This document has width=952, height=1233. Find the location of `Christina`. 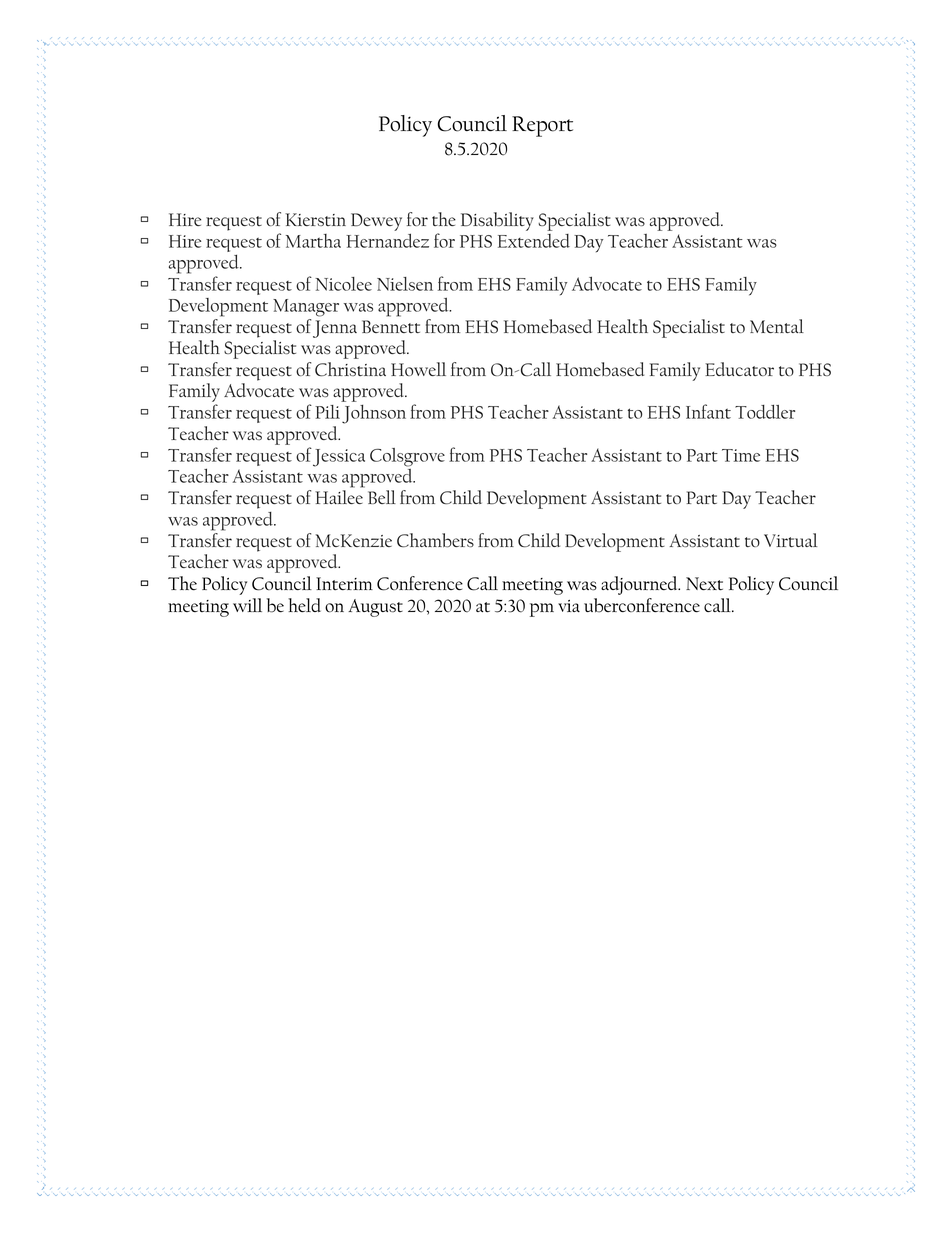

Christina is located at coordinates (350, 369).
